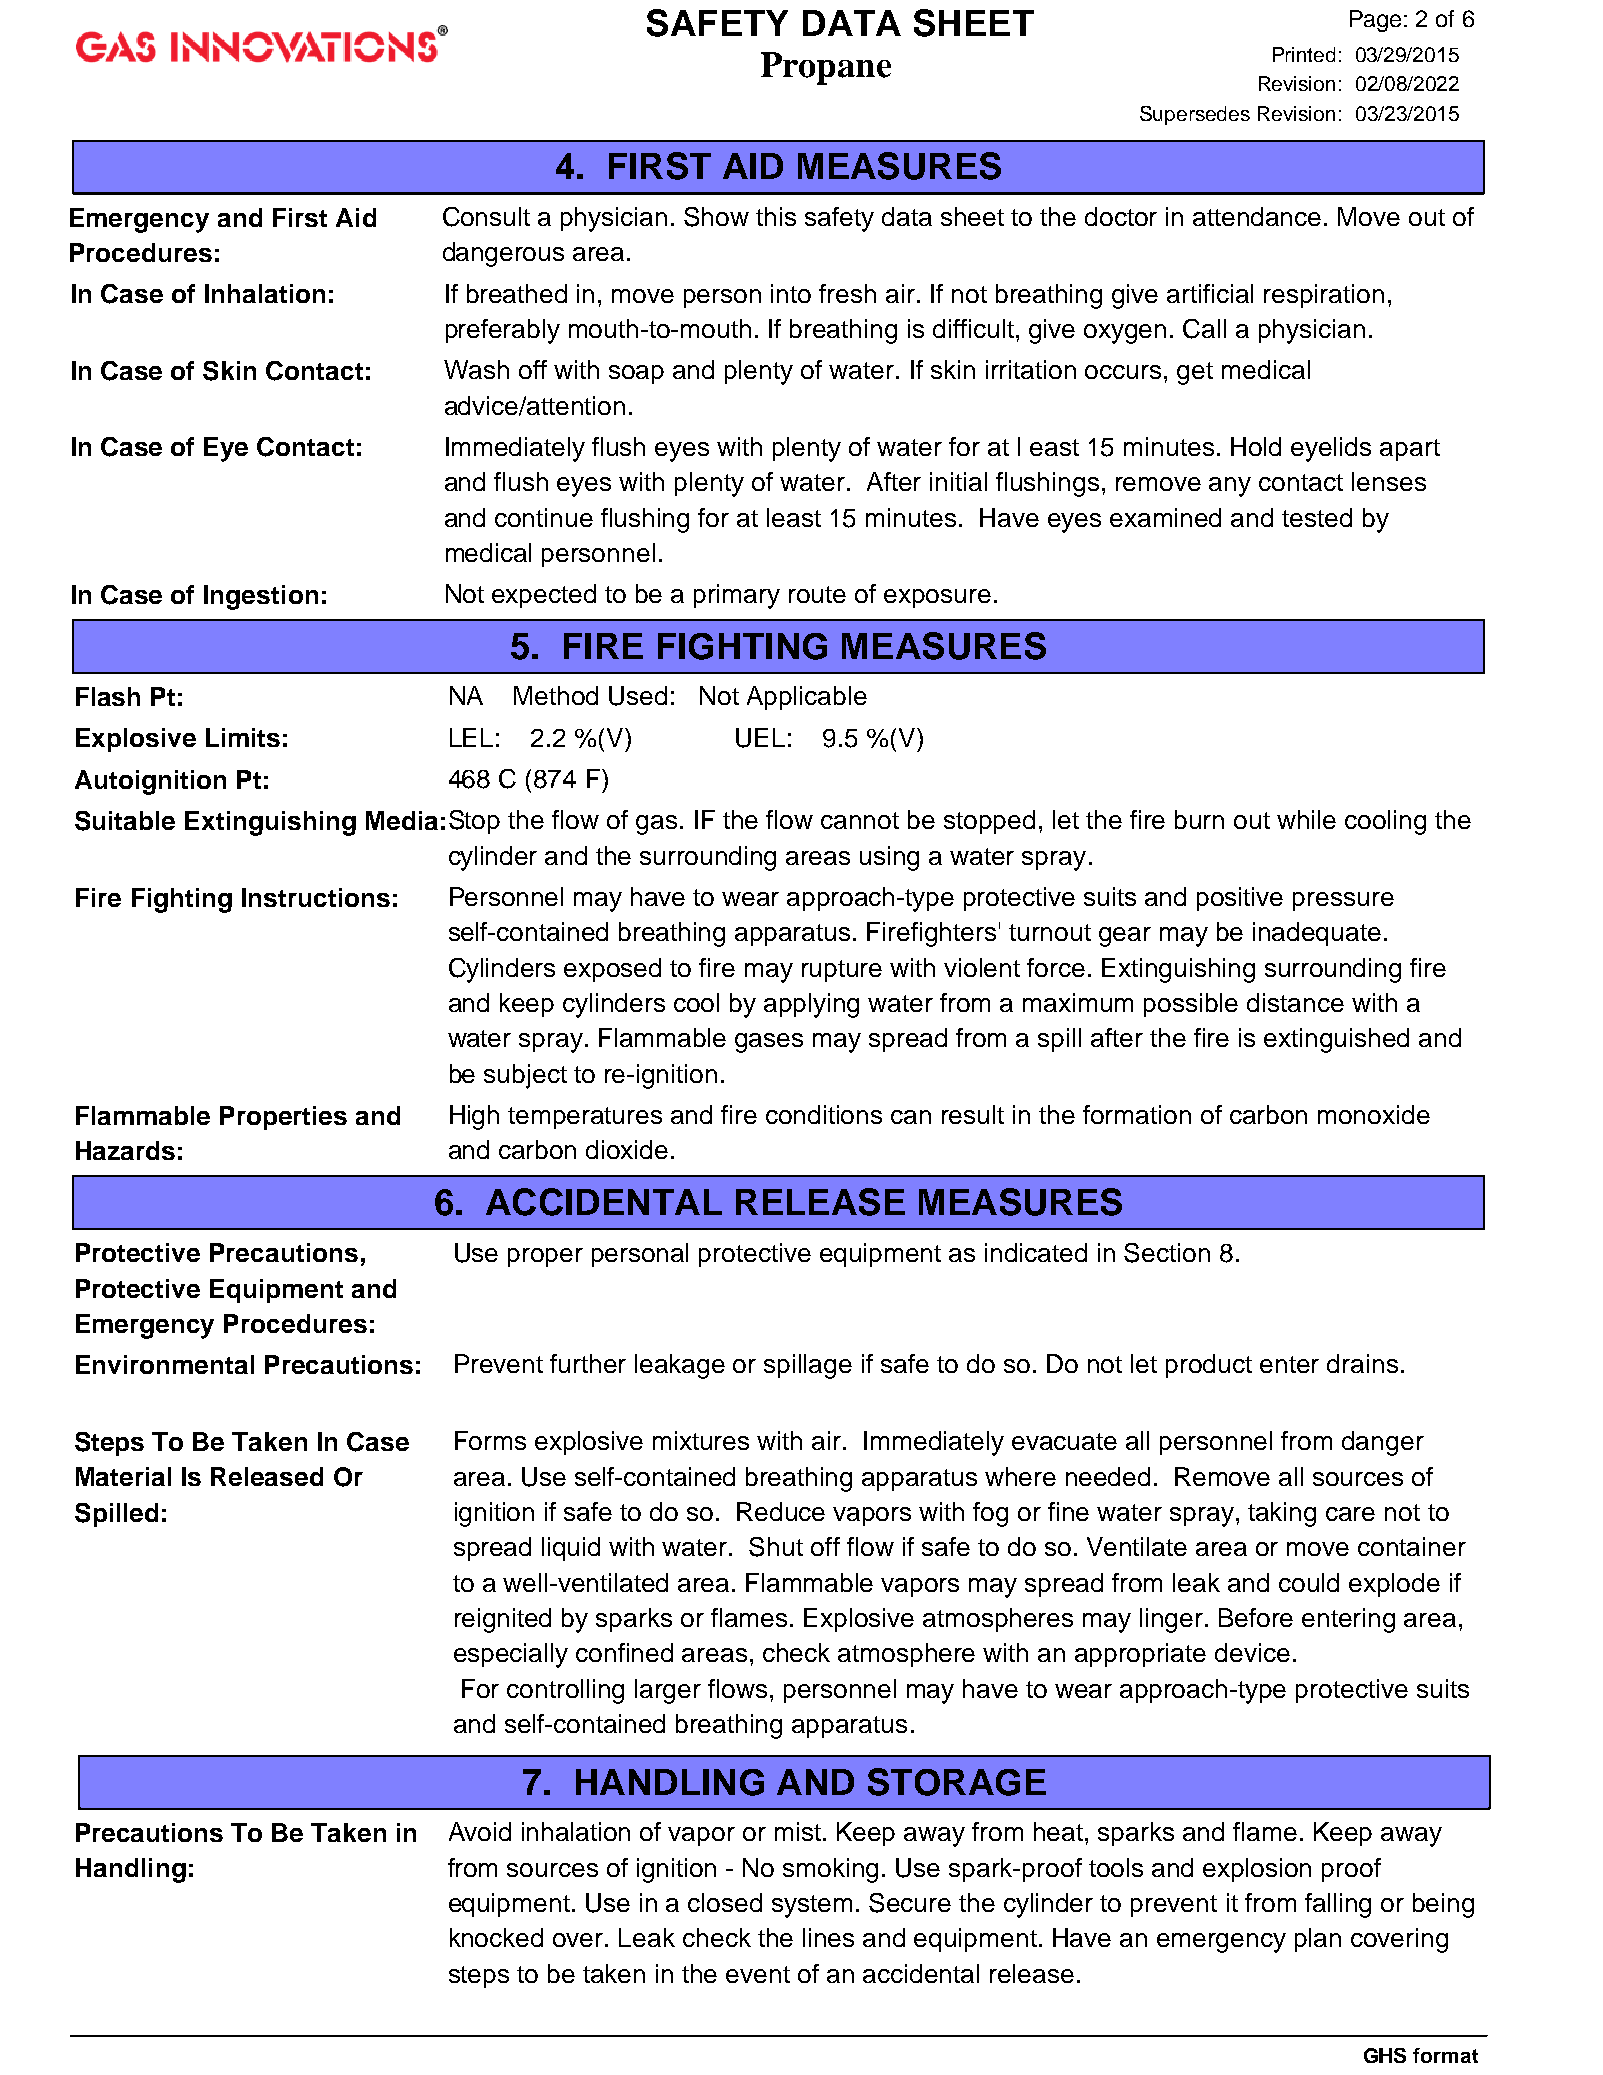 The width and height of the image is (1603, 2075). Describe the element at coordinates (486, 217) in the image. I see `Consult` at that location.
